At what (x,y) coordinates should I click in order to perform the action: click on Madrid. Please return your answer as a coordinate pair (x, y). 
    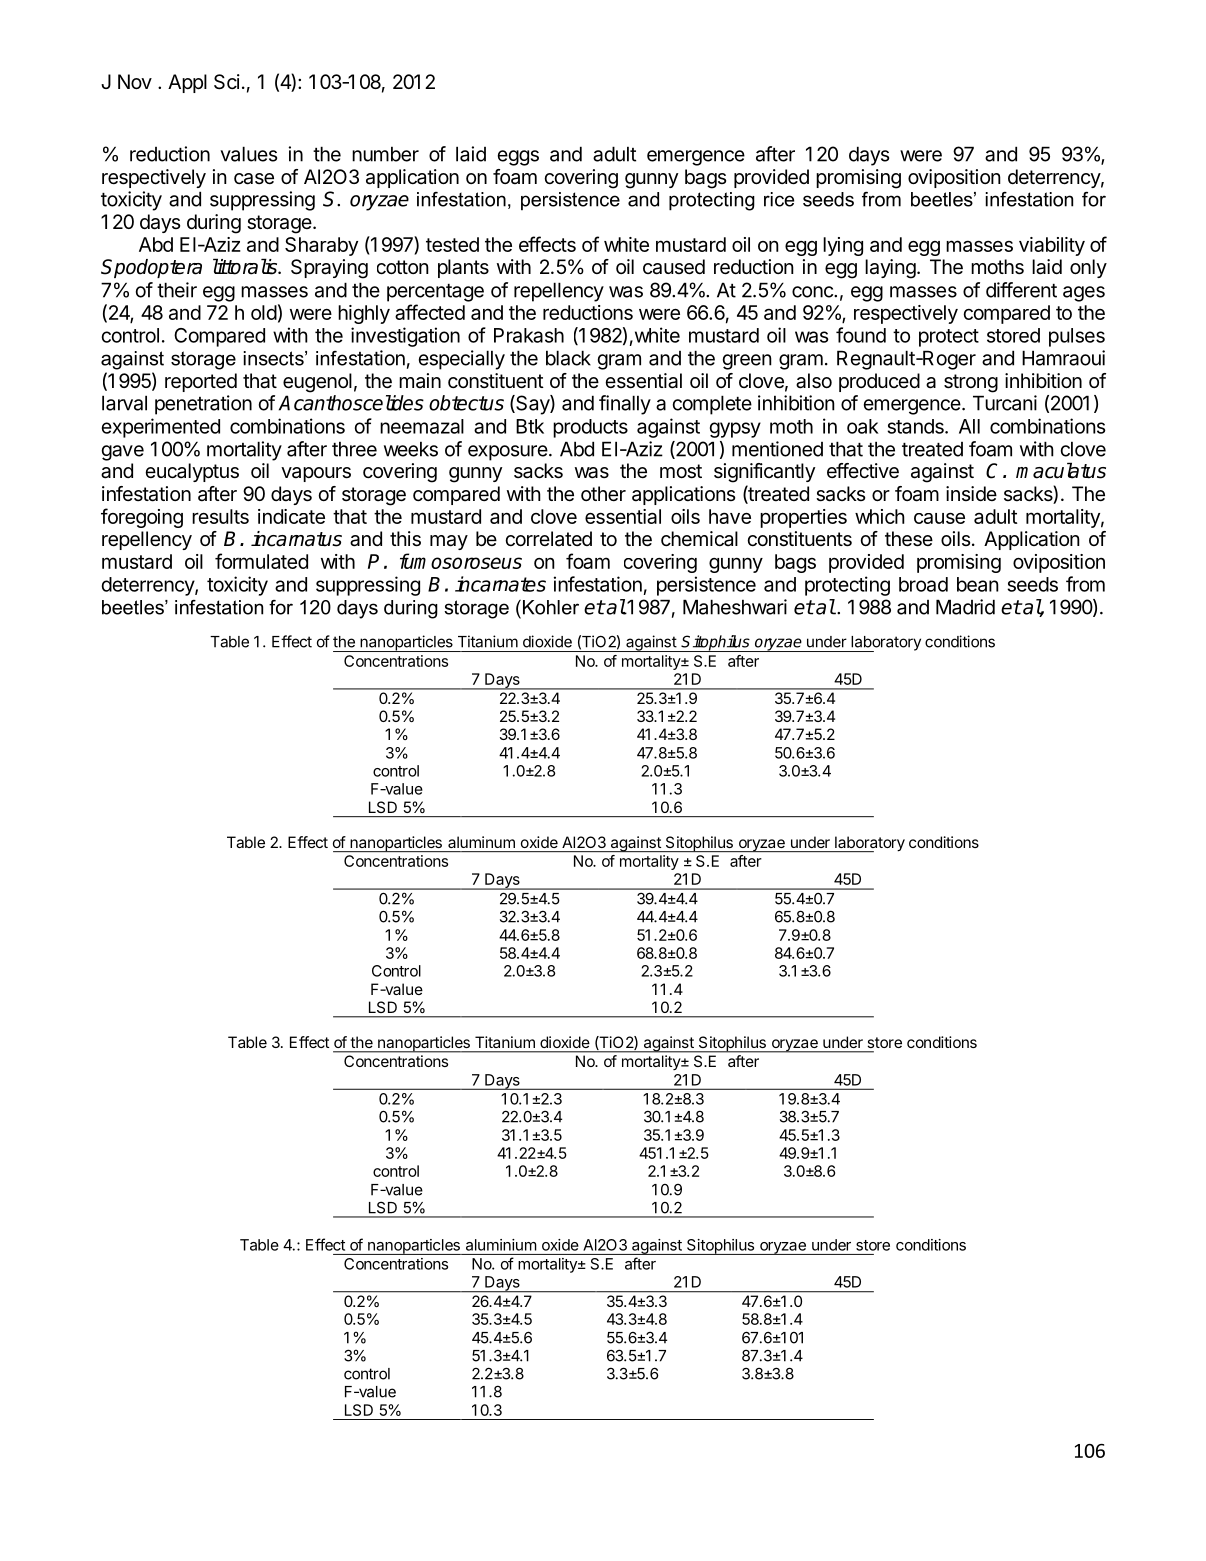
    Looking at the image, I should click on (965, 607).
